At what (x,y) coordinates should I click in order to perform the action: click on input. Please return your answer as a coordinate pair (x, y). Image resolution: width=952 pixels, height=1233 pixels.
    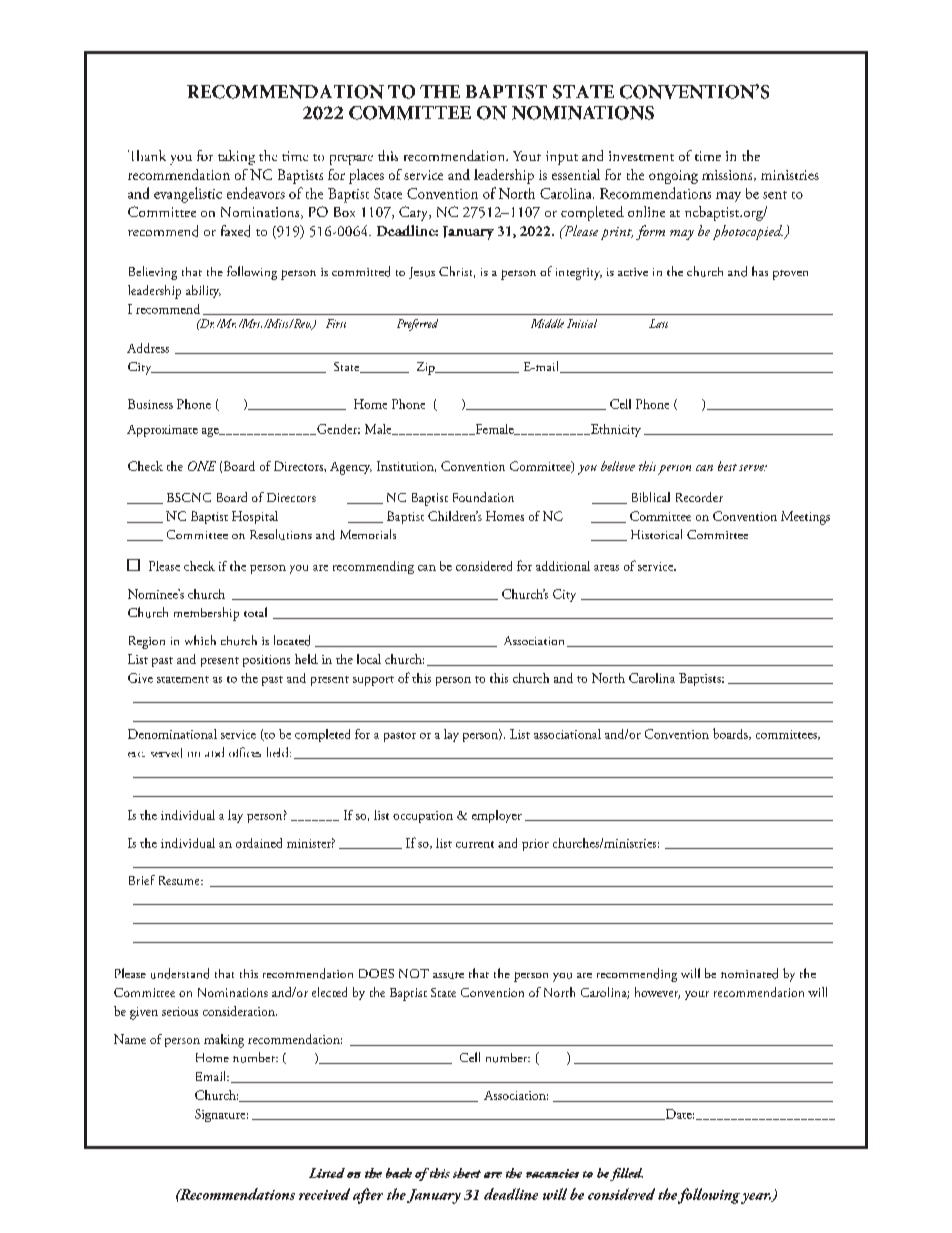
    Looking at the image, I should click on (562, 158).
